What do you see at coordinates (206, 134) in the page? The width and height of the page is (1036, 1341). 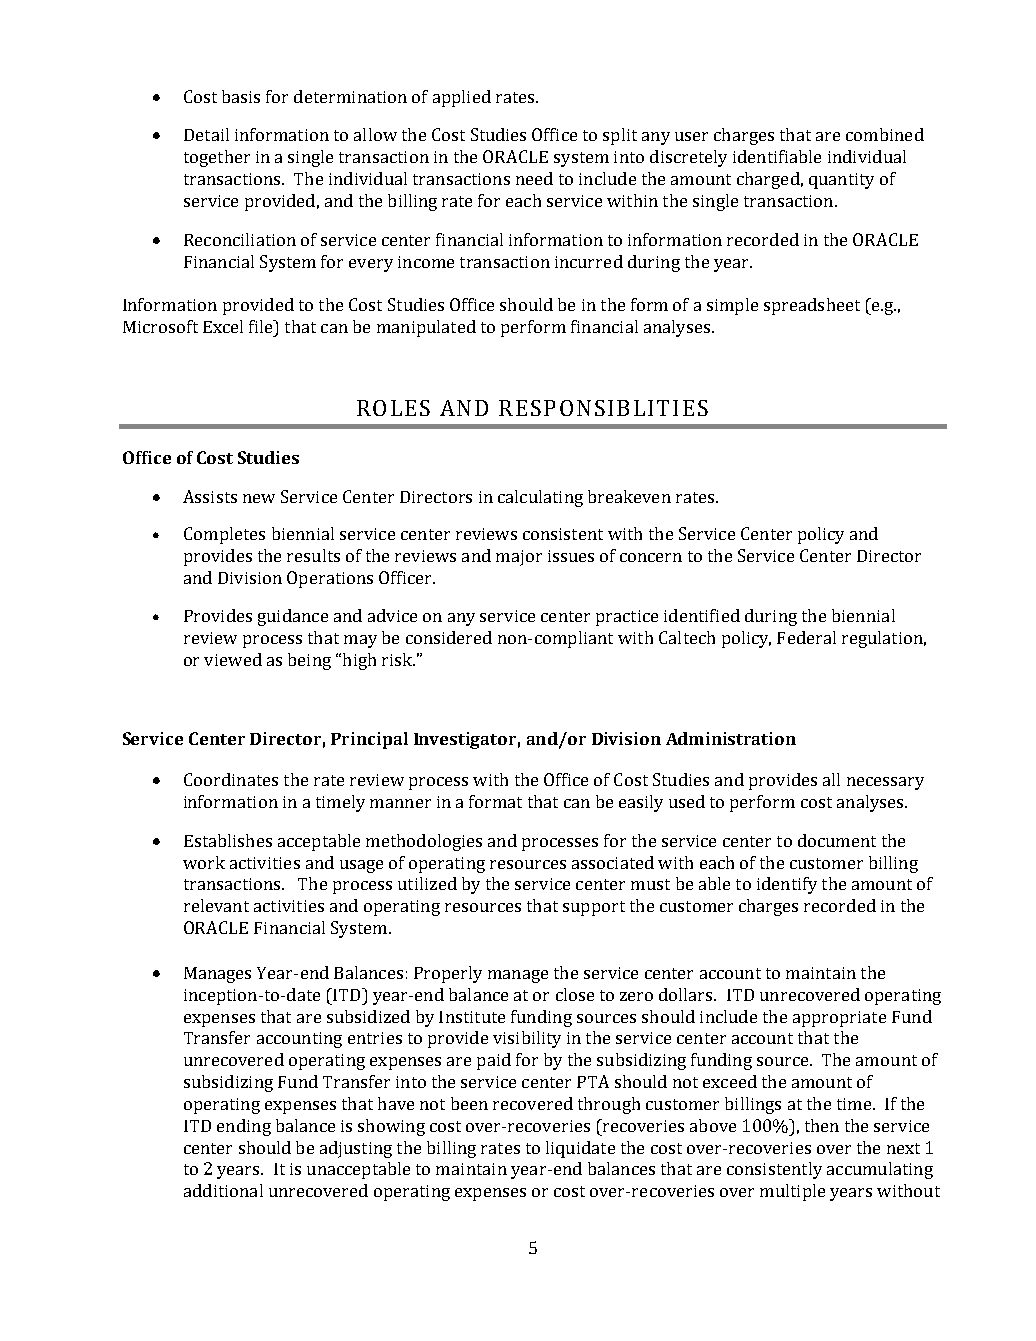 I see `Detail` at bounding box center [206, 134].
